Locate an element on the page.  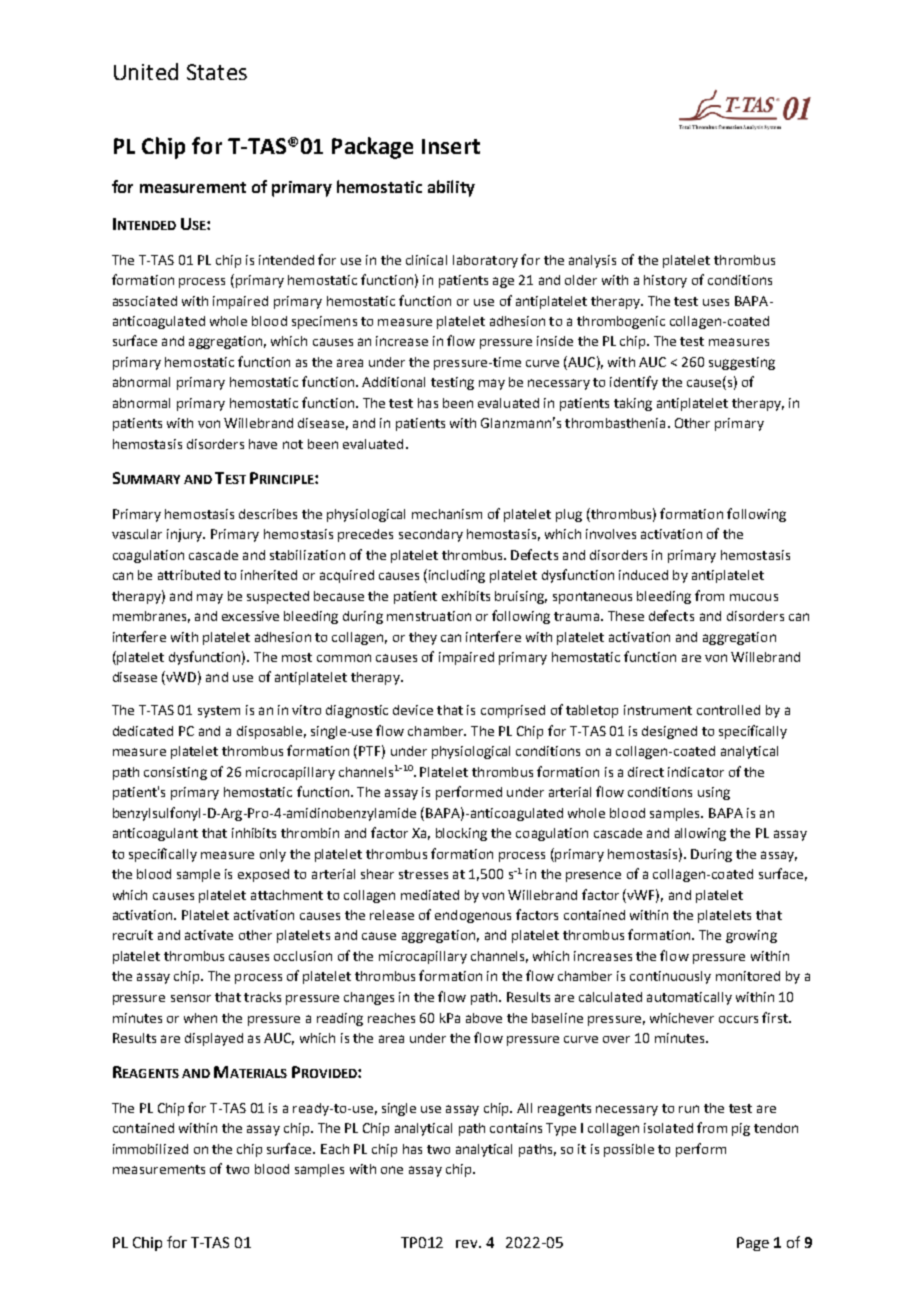
one is located at coordinates (392, 1170).
